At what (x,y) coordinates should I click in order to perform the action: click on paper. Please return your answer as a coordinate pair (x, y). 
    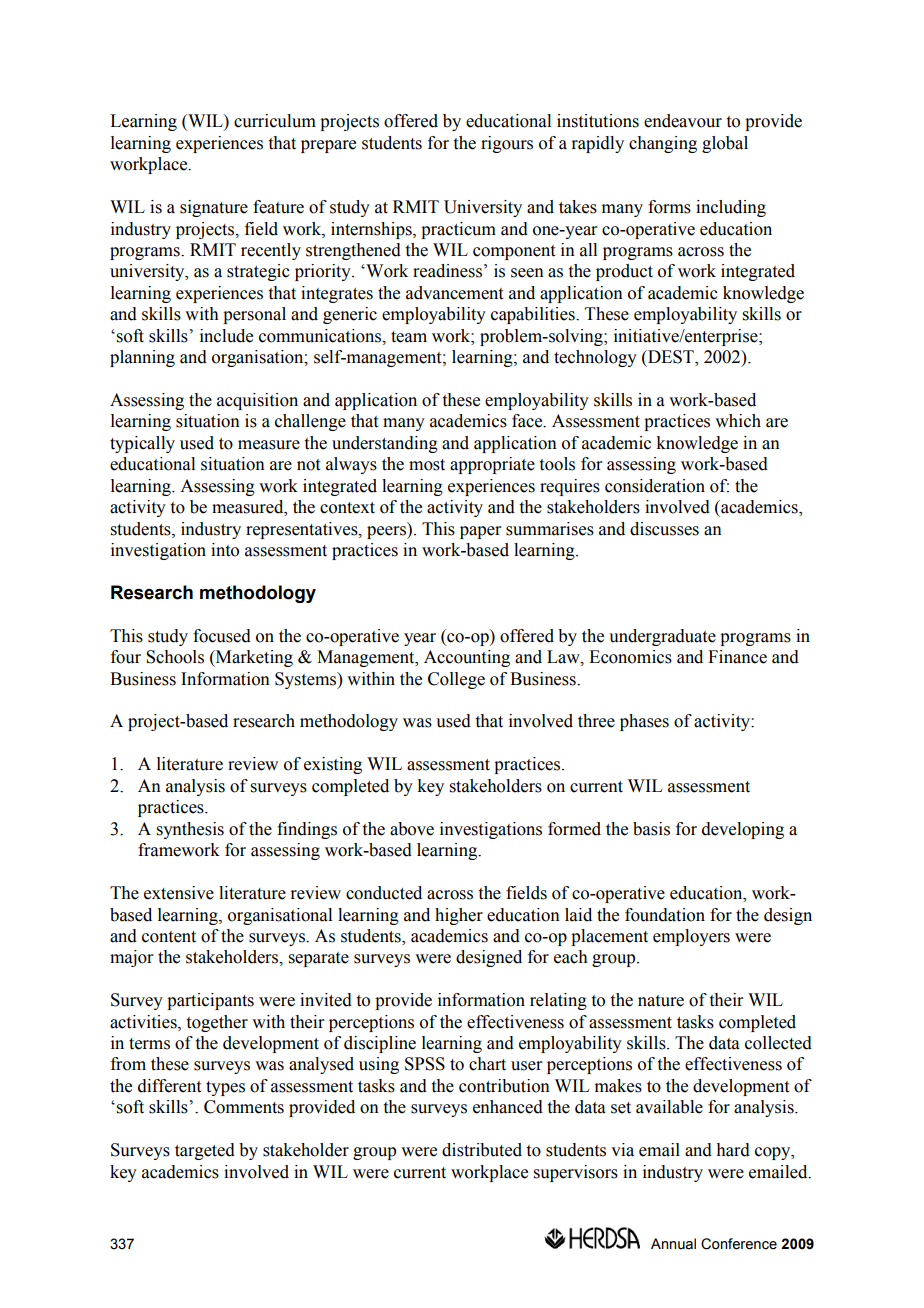
    Looking at the image, I should click on (481, 532).
